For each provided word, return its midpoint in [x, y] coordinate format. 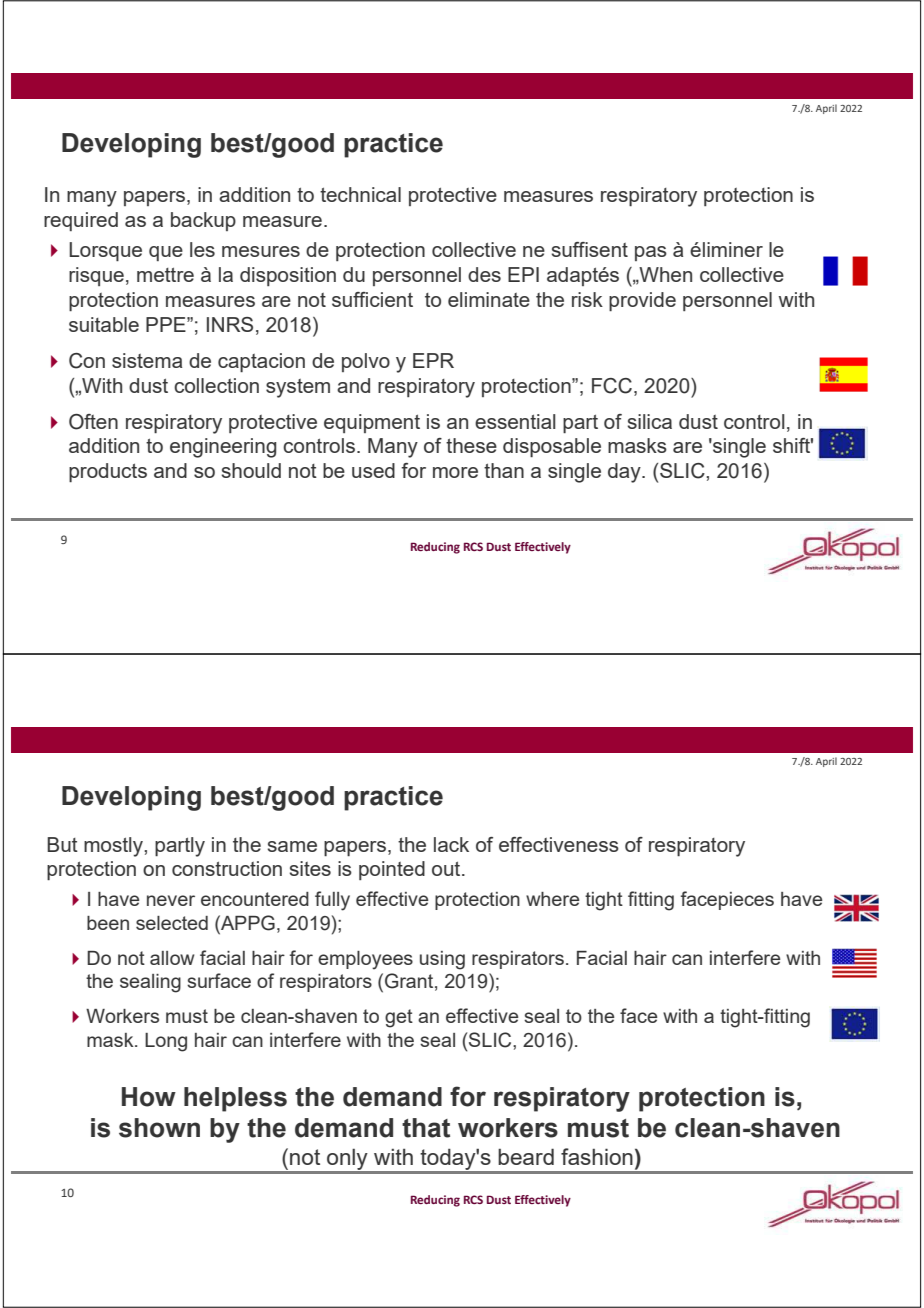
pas [651, 253]
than [504, 470]
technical [360, 194]
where [553, 899]
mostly [114, 847]
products [108, 472]
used [373, 470]
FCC [613, 386]
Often [93, 422]
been [108, 923]
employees [365, 960]
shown [159, 1128]
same [292, 846]
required [81, 221]
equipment [372, 423]
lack [451, 844]
